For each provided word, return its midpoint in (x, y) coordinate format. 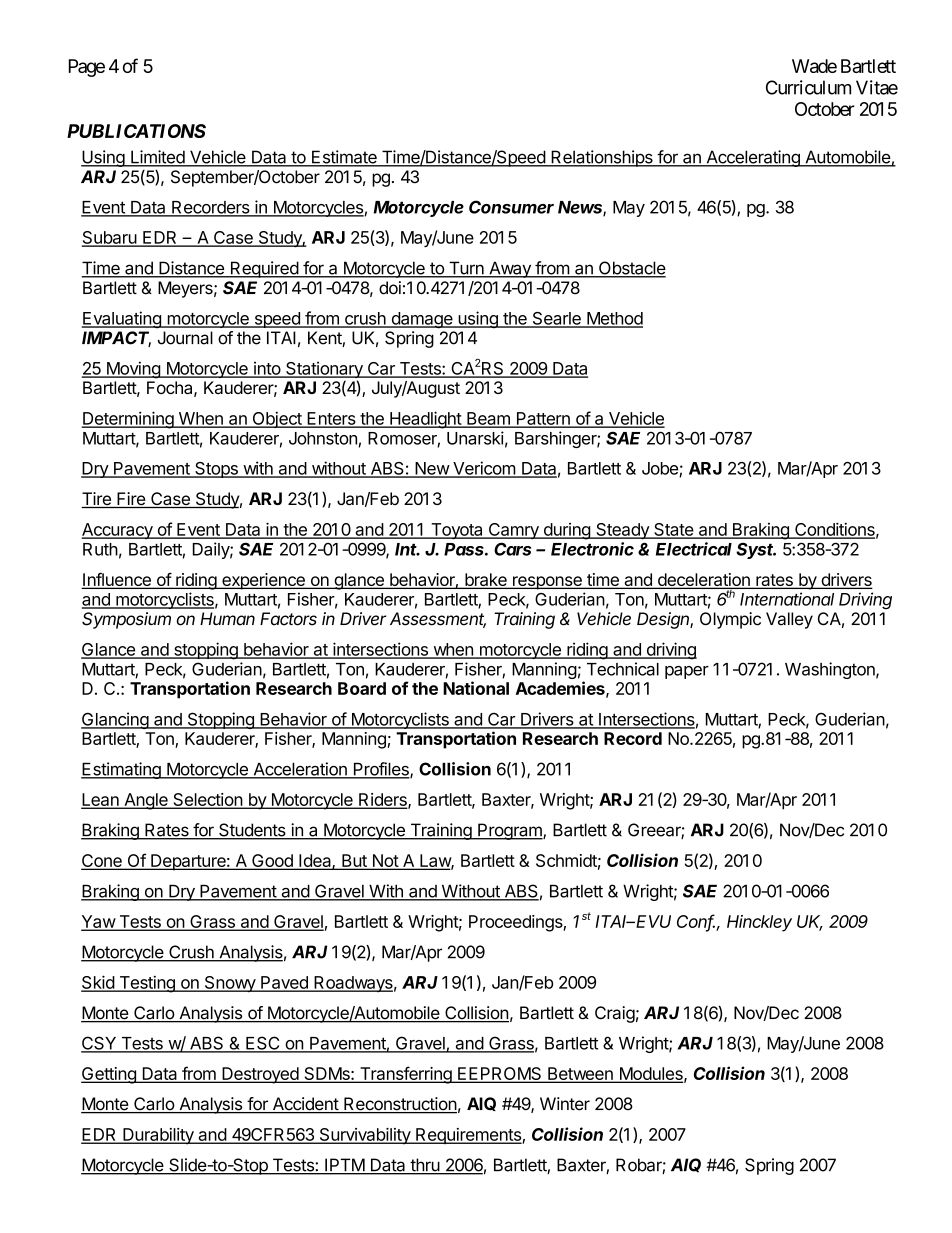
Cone (102, 862)
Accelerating (753, 158)
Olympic (730, 620)
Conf (697, 922)
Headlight (425, 420)
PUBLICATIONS (136, 131)
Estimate (344, 158)
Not (385, 862)
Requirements (468, 1136)
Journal (185, 338)
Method (614, 319)
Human (227, 619)
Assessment (438, 620)
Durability (158, 1136)
